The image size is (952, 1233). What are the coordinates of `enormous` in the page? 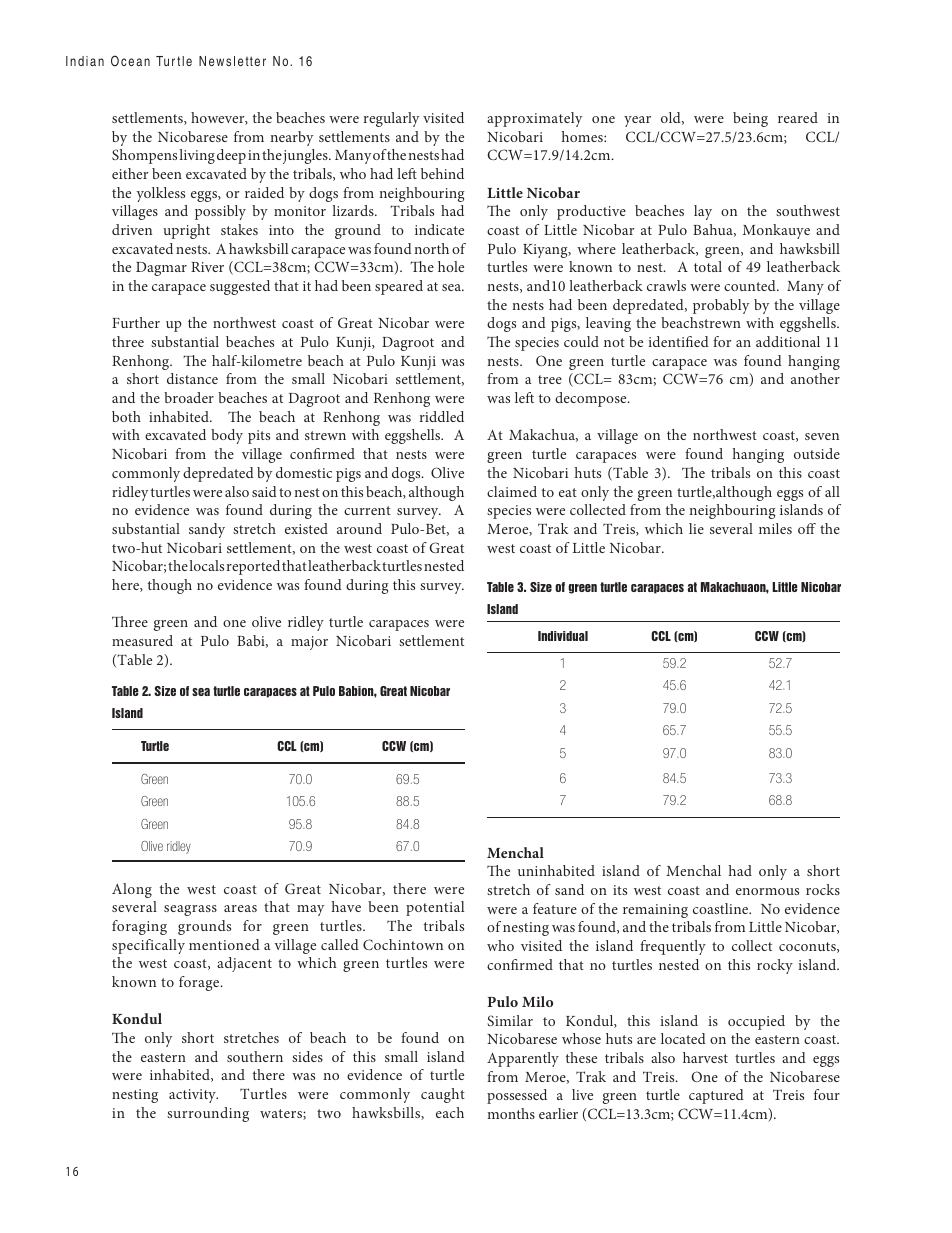 It's located at (767, 891).
